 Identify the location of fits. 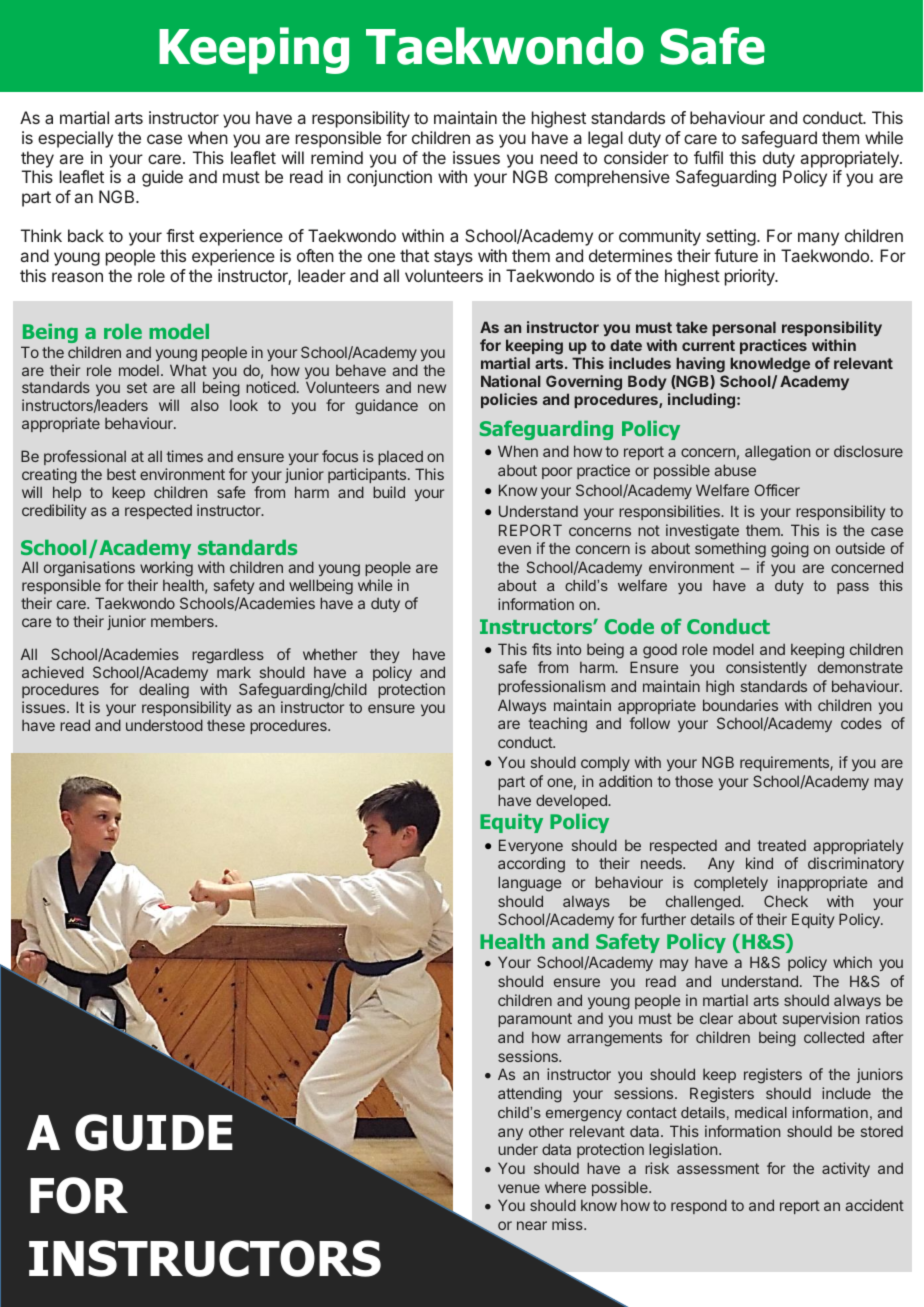
(542, 649).
